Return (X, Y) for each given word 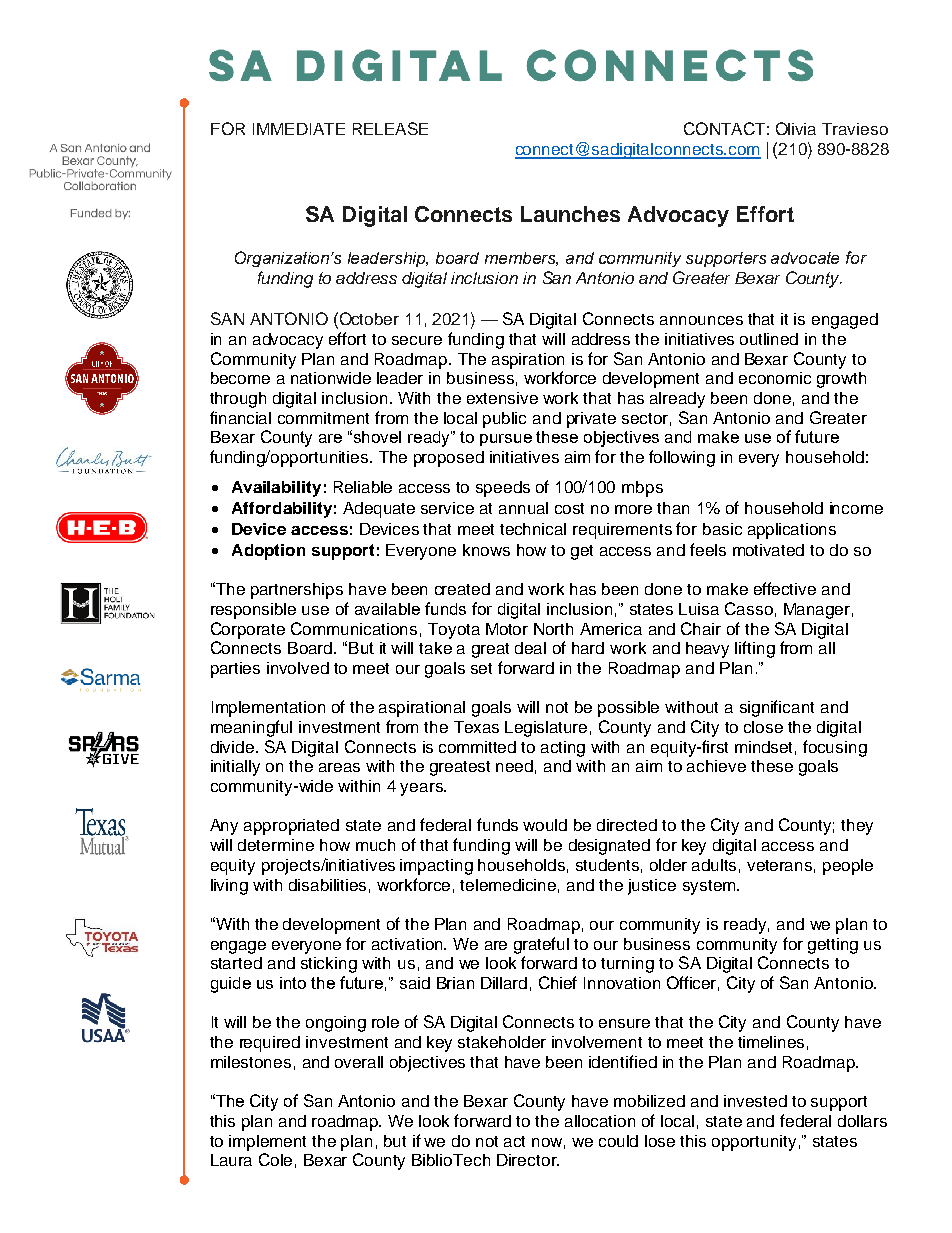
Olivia (796, 128)
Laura (231, 1160)
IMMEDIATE (299, 129)
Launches (570, 214)
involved (298, 668)
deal (530, 648)
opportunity (754, 1143)
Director (528, 1160)
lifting (755, 649)
